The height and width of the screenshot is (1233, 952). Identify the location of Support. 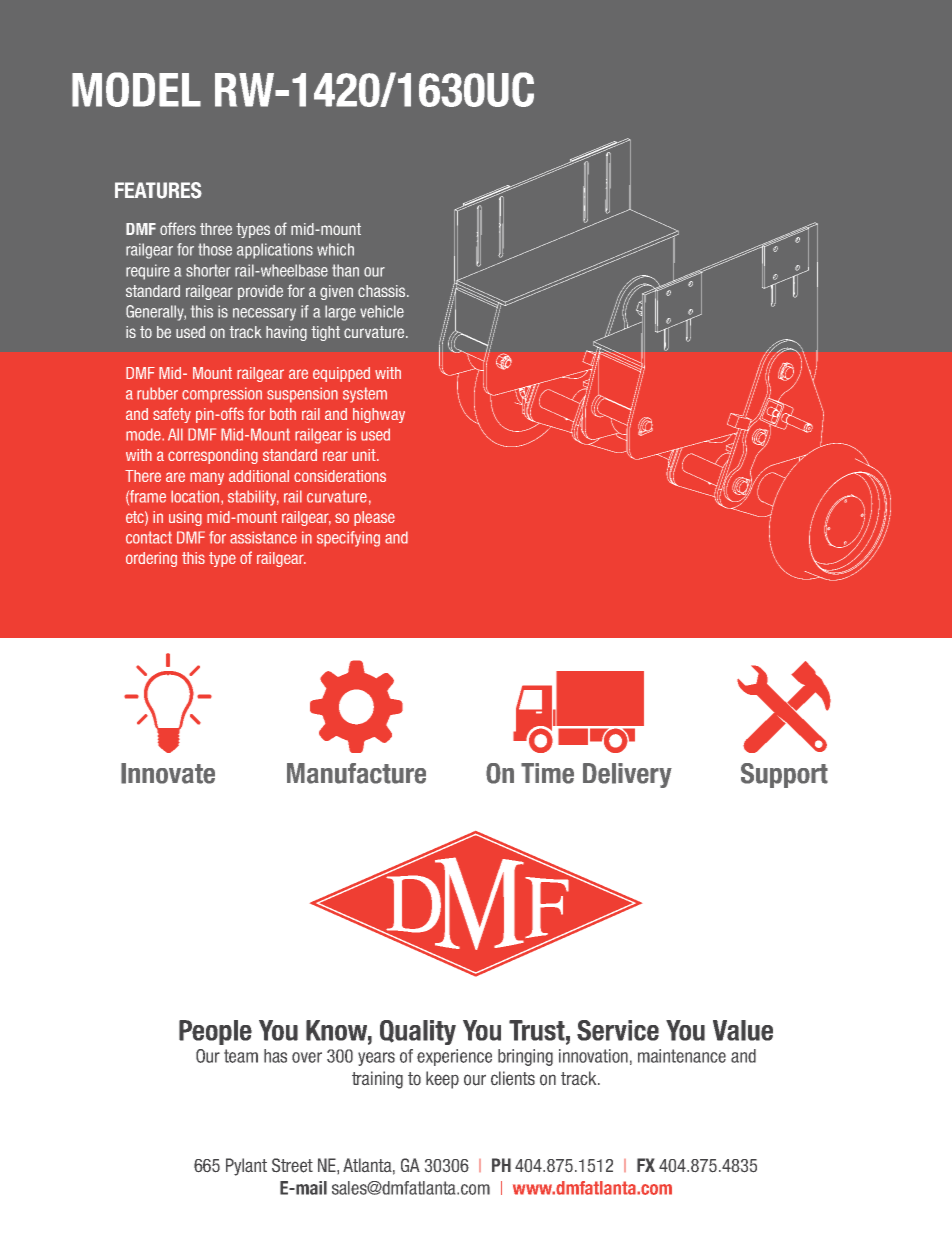
(784, 775).
